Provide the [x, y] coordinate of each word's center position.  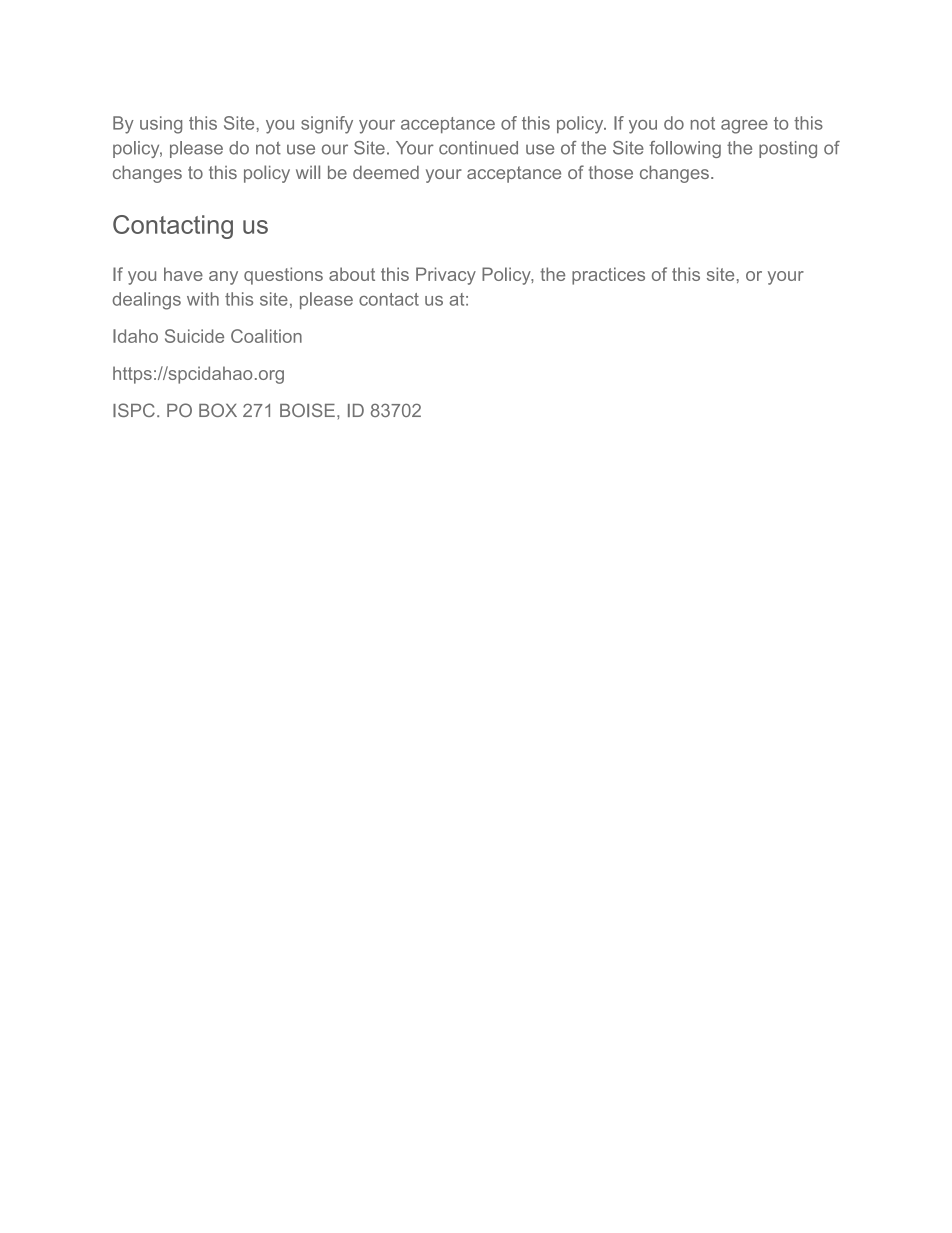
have [183, 274]
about [352, 274]
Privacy [446, 276]
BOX [218, 410]
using [161, 125]
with [203, 299]
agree [744, 127]
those [611, 172]
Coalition [266, 336]
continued [478, 148]
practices [608, 276]
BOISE [307, 410]
